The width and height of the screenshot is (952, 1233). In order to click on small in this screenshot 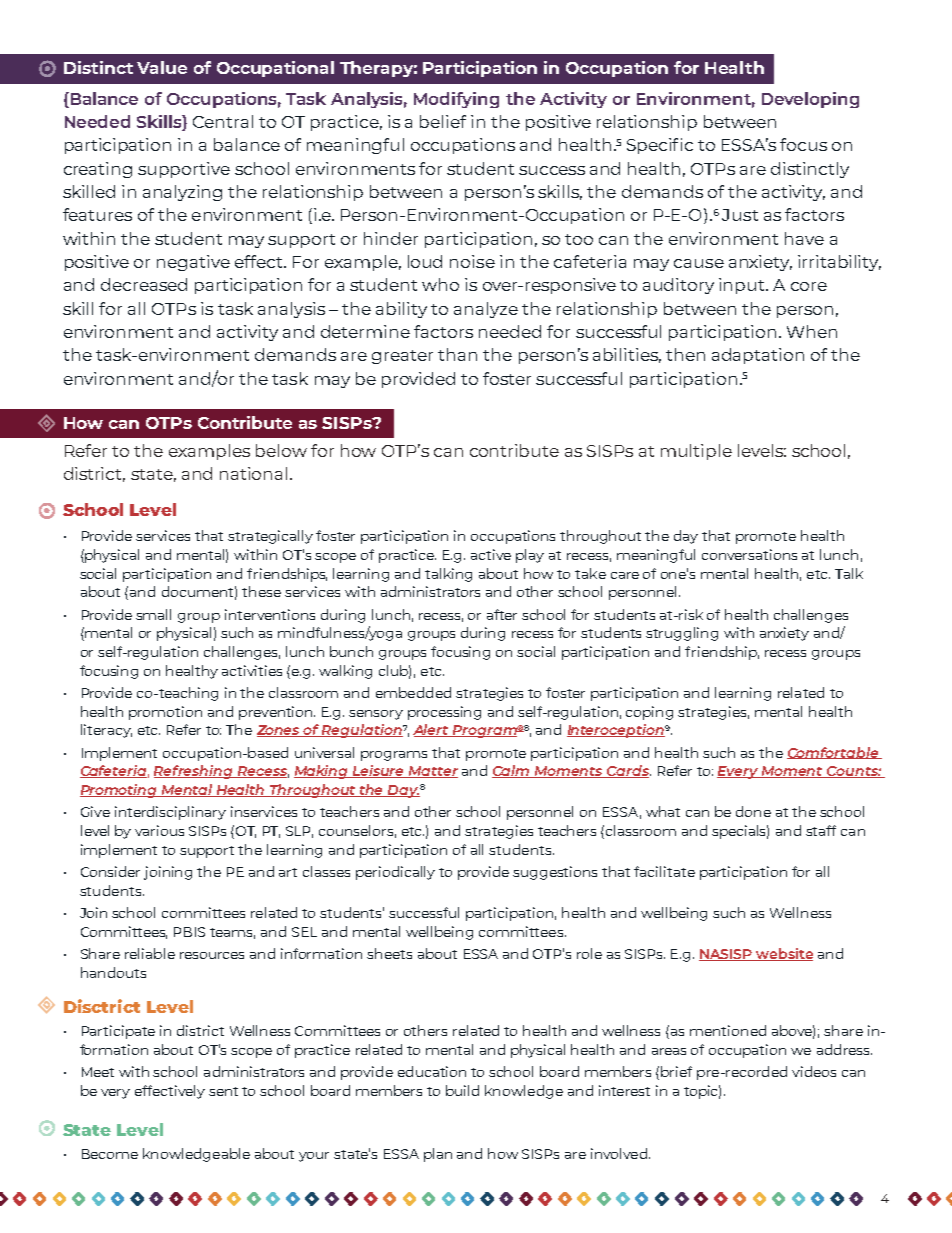, I will do `click(153, 614)`.
